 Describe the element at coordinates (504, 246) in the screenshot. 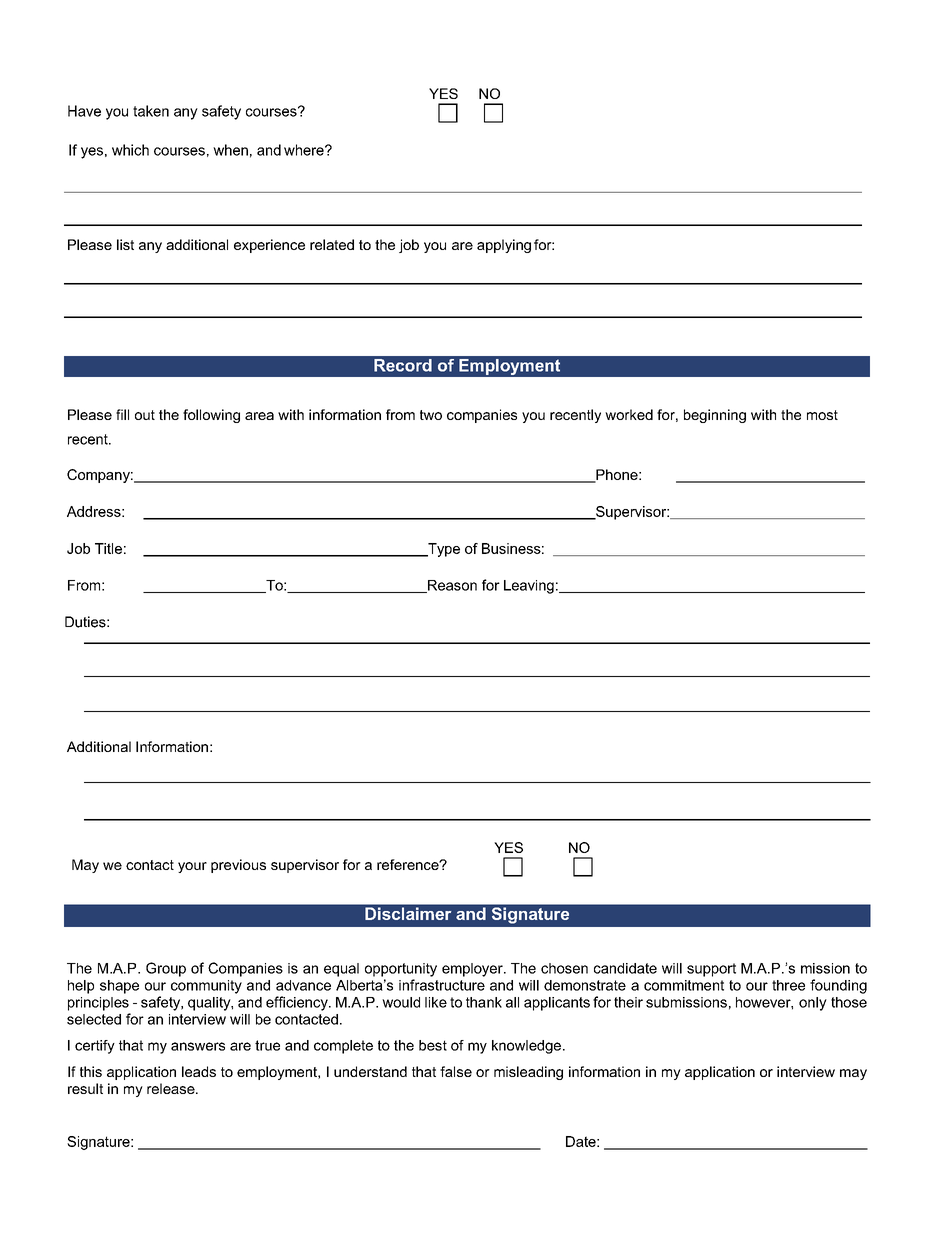

I see `applying` at that location.
